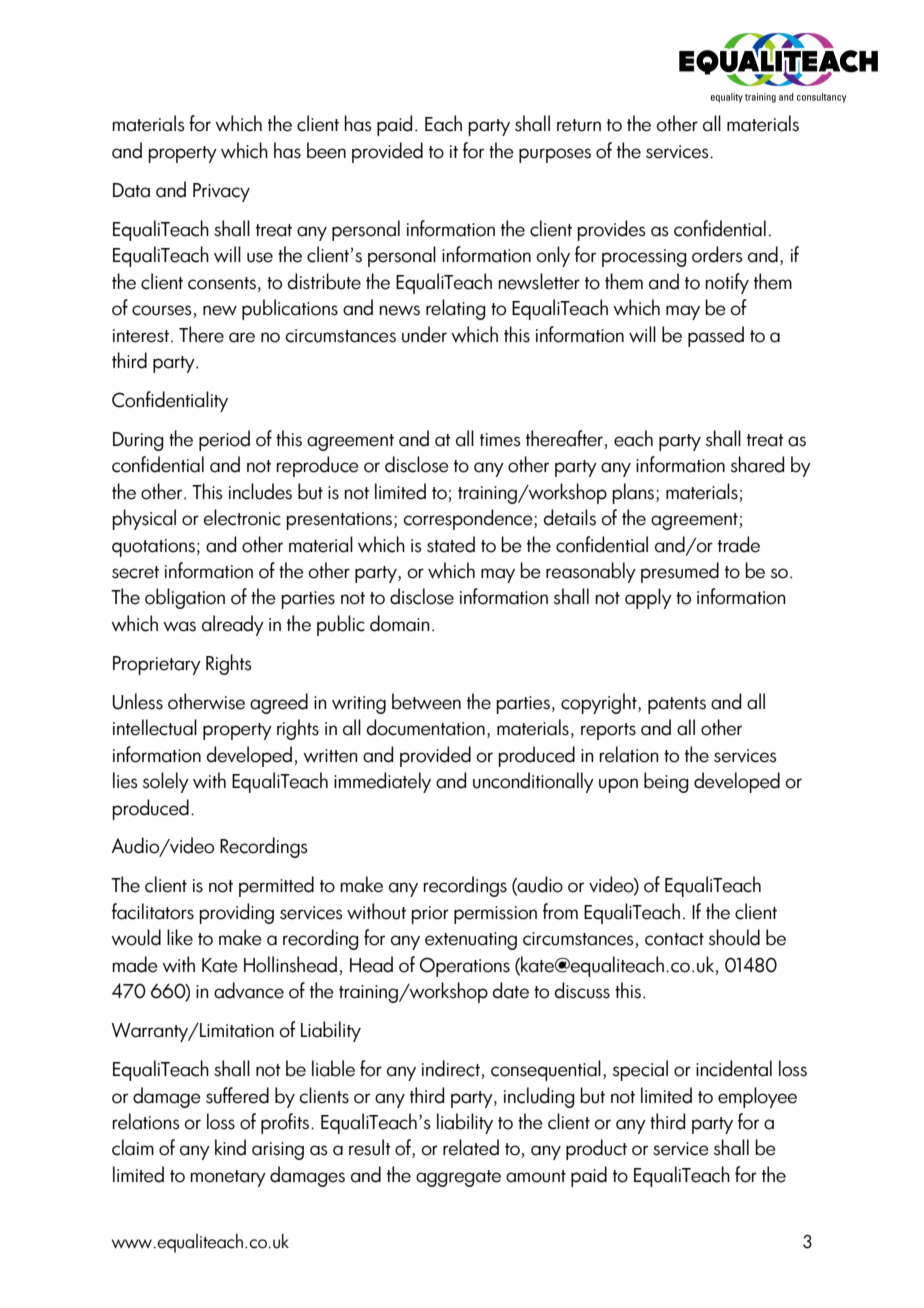 The image size is (924, 1308). What do you see at coordinates (224, 440) in the screenshot?
I see `period` at bounding box center [224, 440].
